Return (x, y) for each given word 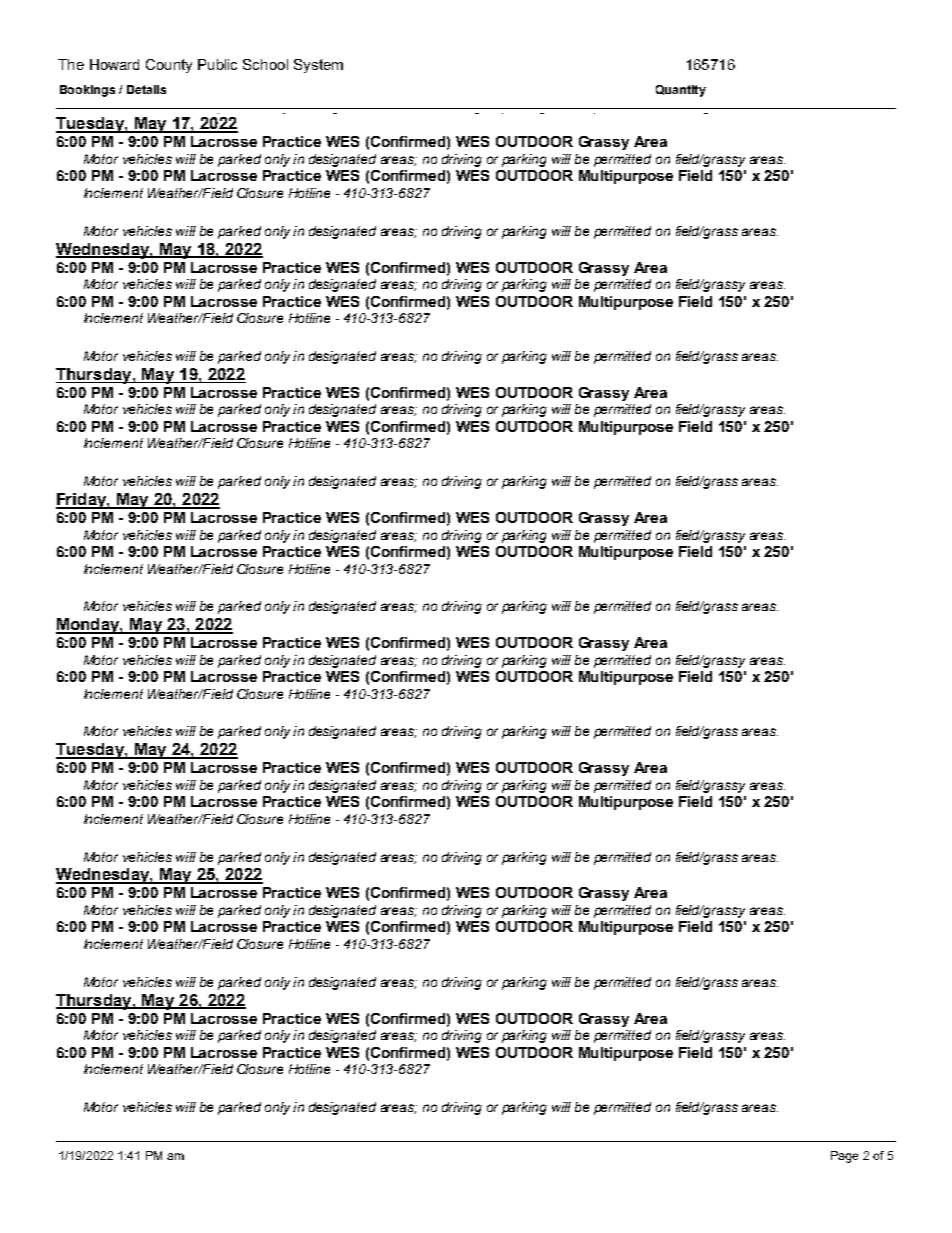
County (169, 66)
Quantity (681, 91)
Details (146, 89)
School (265, 64)
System (318, 66)
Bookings (87, 91)
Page (844, 1157)
